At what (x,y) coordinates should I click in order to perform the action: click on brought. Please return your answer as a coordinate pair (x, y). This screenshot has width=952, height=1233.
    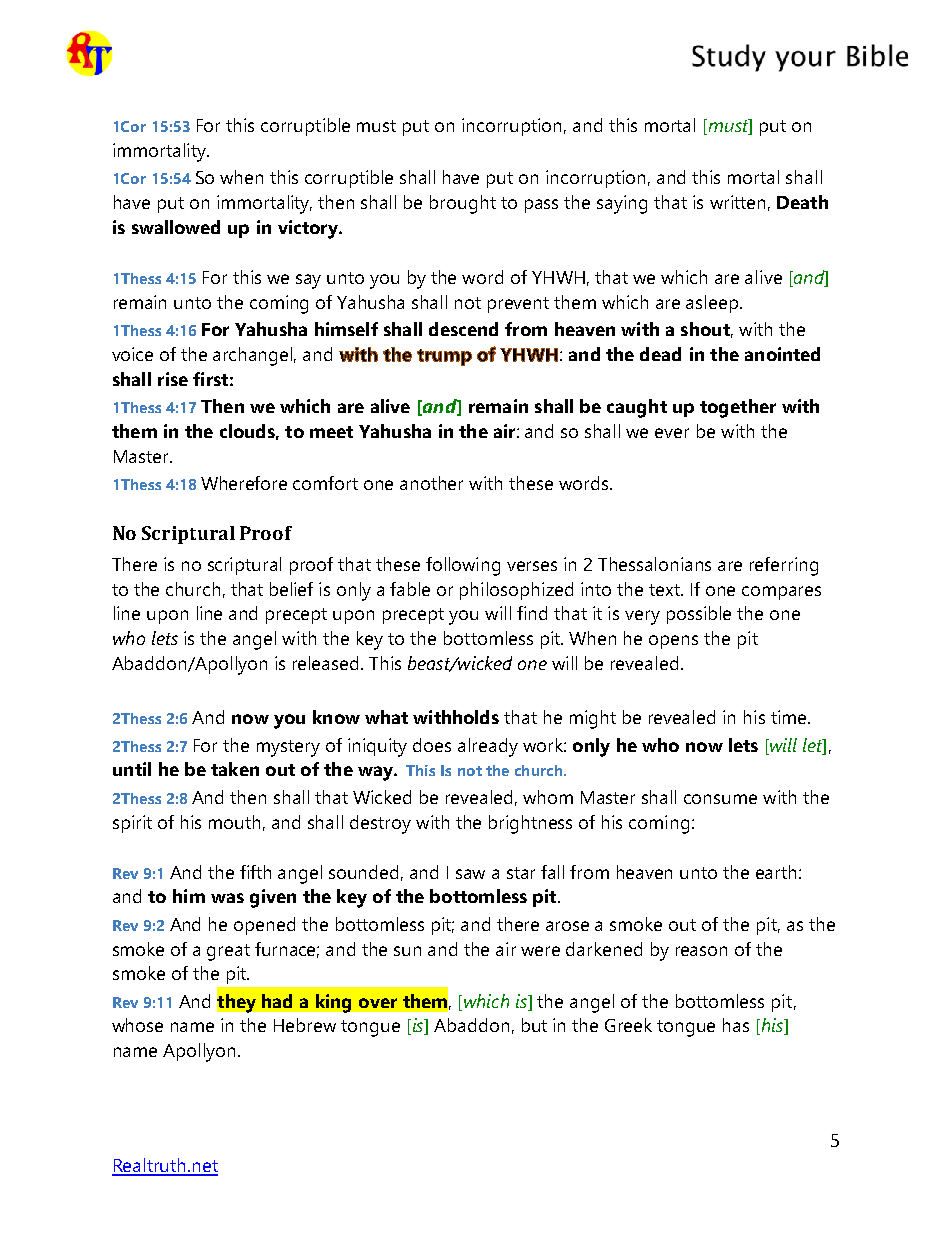
    Looking at the image, I should click on (463, 204).
